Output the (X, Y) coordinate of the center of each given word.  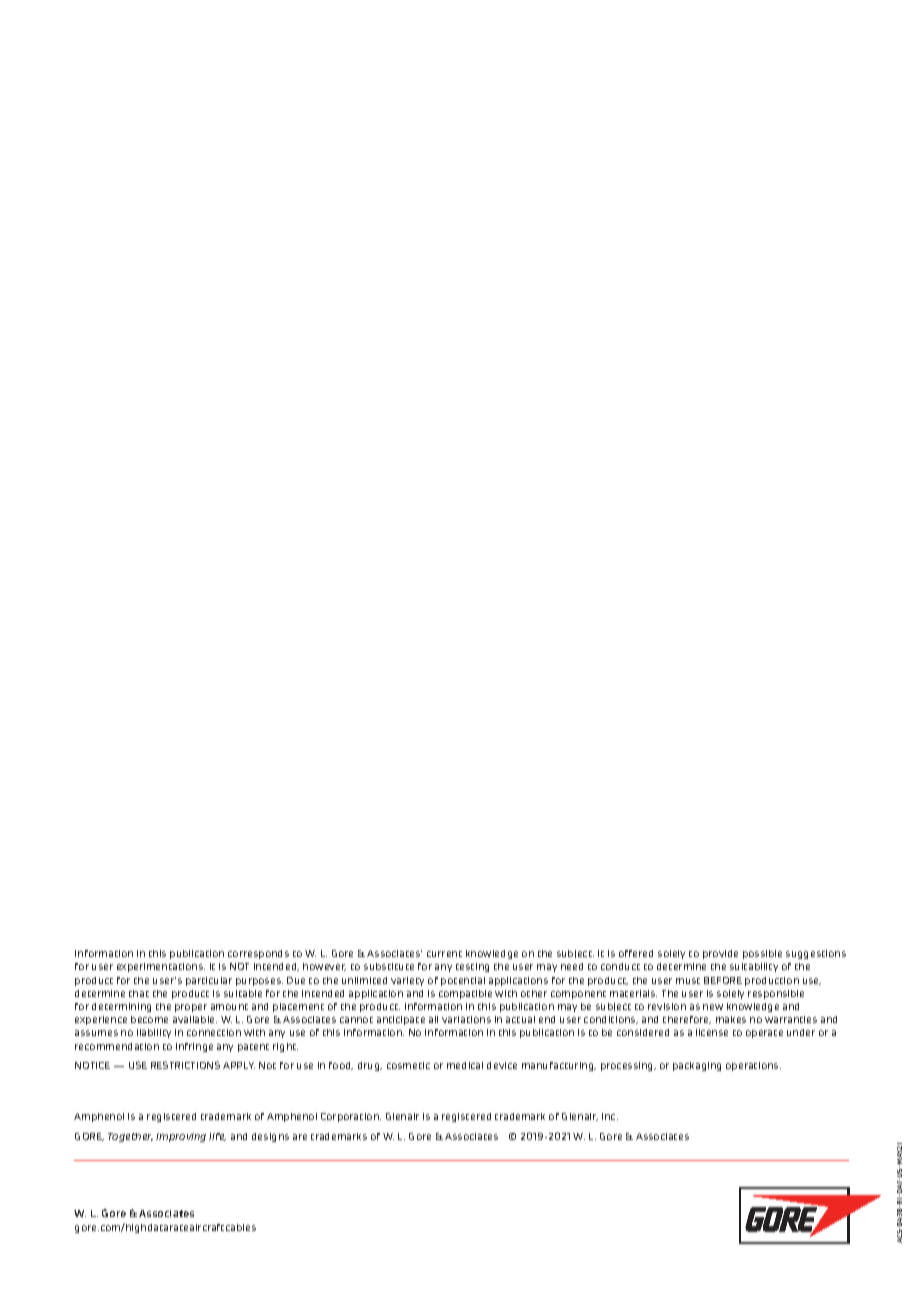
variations (466, 1019)
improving (181, 1137)
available (195, 1019)
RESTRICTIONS (185, 1065)
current (444, 954)
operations (753, 1066)
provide (720, 954)
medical (465, 1065)
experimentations (161, 967)
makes (731, 1019)
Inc (610, 1116)
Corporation (351, 1117)
